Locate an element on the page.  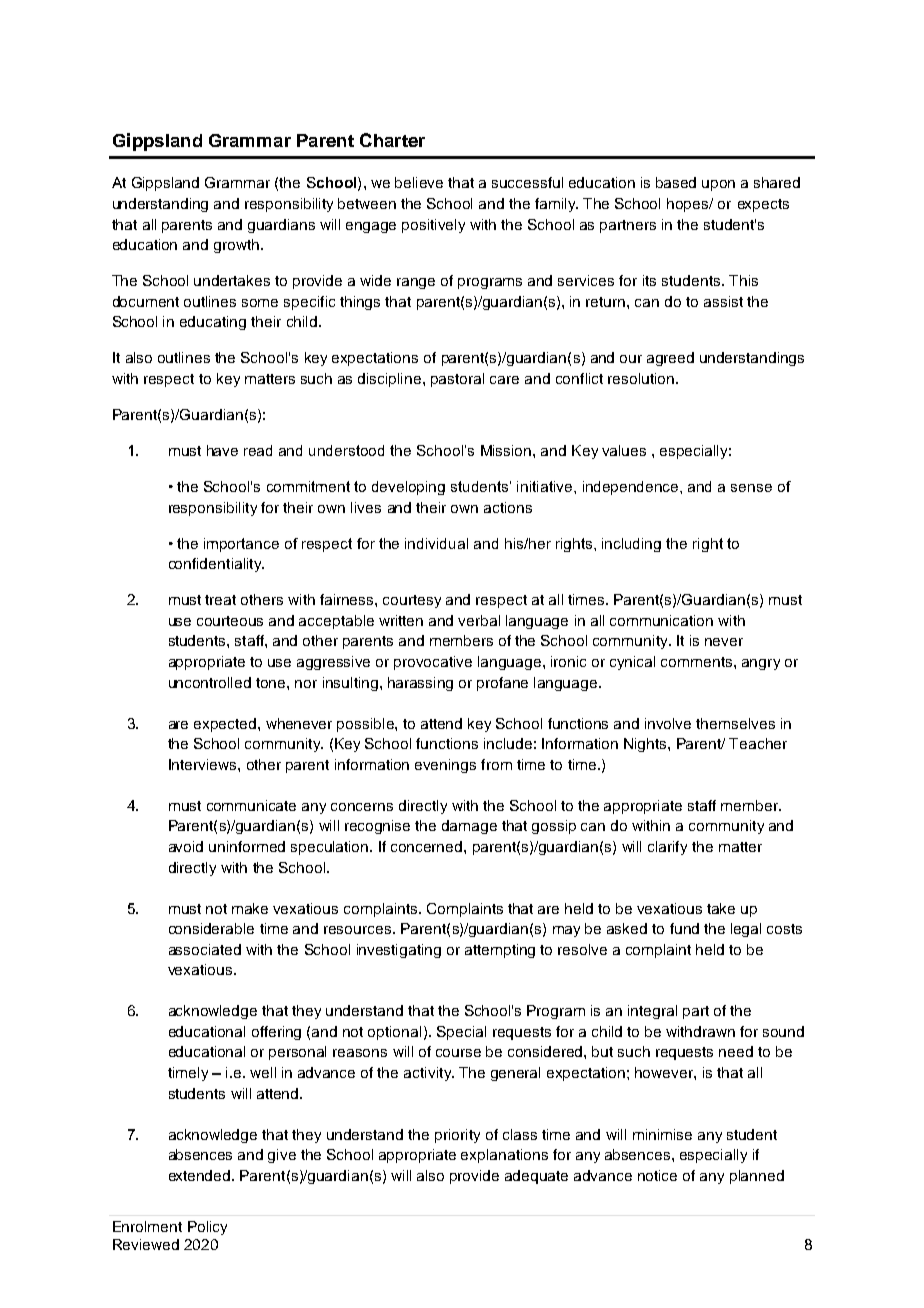
uncontrolled is located at coordinates (210, 682).
